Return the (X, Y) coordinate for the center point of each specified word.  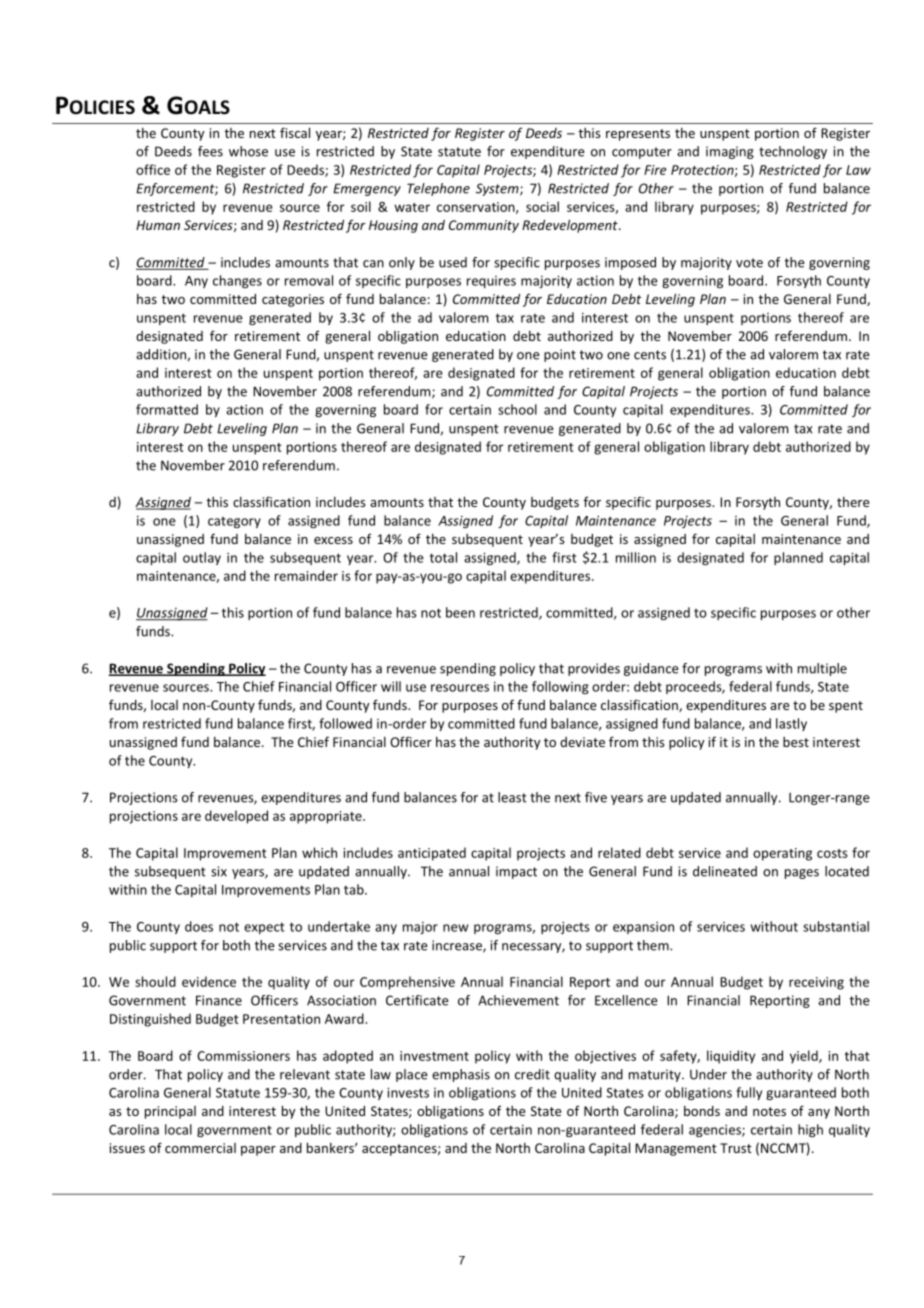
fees (210, 151)
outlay (202, 558)
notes (769, 1111)
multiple (822, 669)
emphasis (461, 1075)
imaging (730, 152)
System (498, 189)
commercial (200, 1148)
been (460, 612)
